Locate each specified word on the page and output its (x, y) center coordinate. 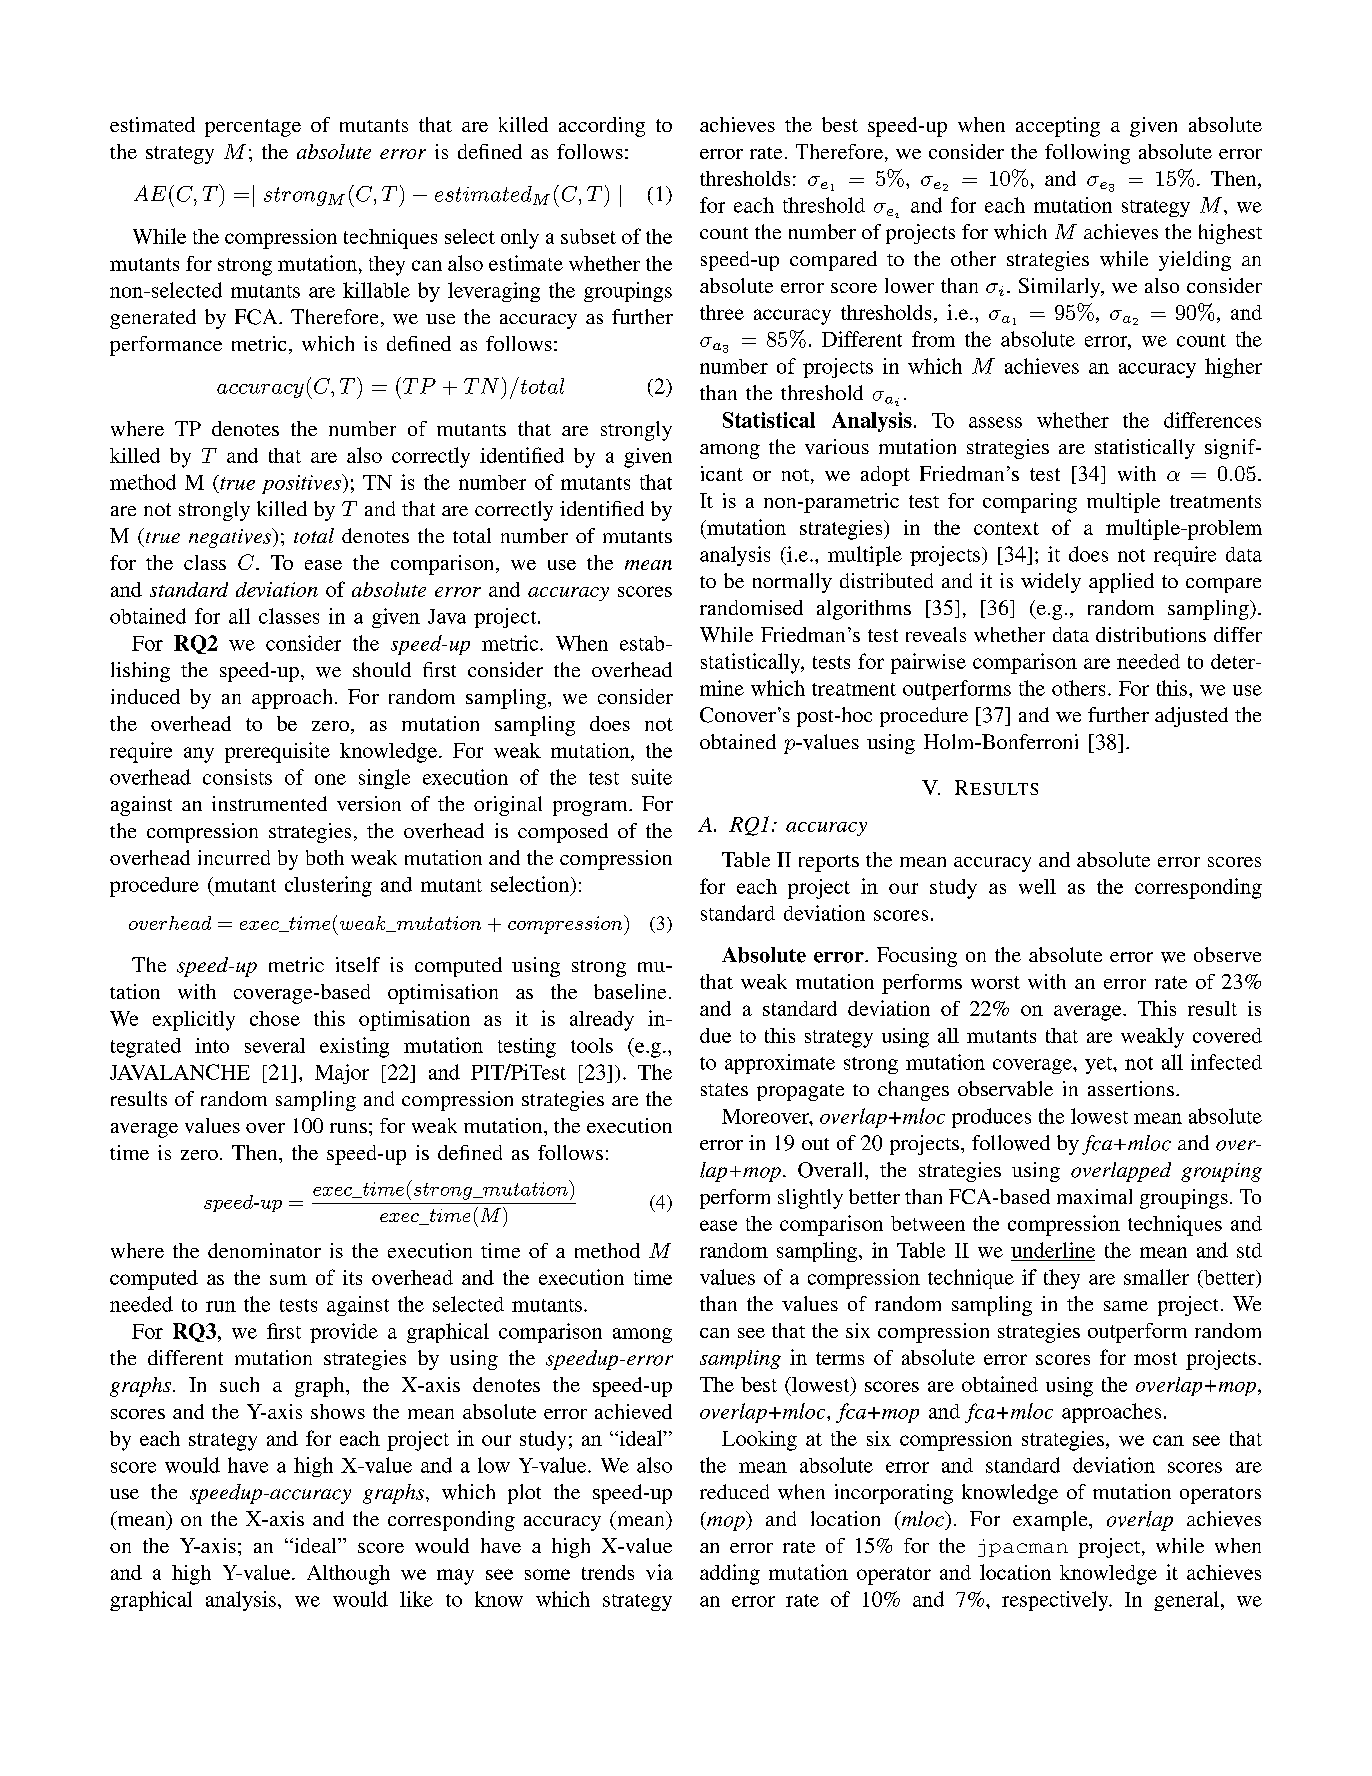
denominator (264, 1250)
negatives (231, 538)
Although (348, 1575)
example (1051, 1521)
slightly (810, 1199)
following (1087, 154)
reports (829, 863)
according (602, 127)
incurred (234, 857)
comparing (1030, 503)
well (1037, 886)
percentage (253, 128)
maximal (1094, 1196)
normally (792, 583)
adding (730, 1574)
